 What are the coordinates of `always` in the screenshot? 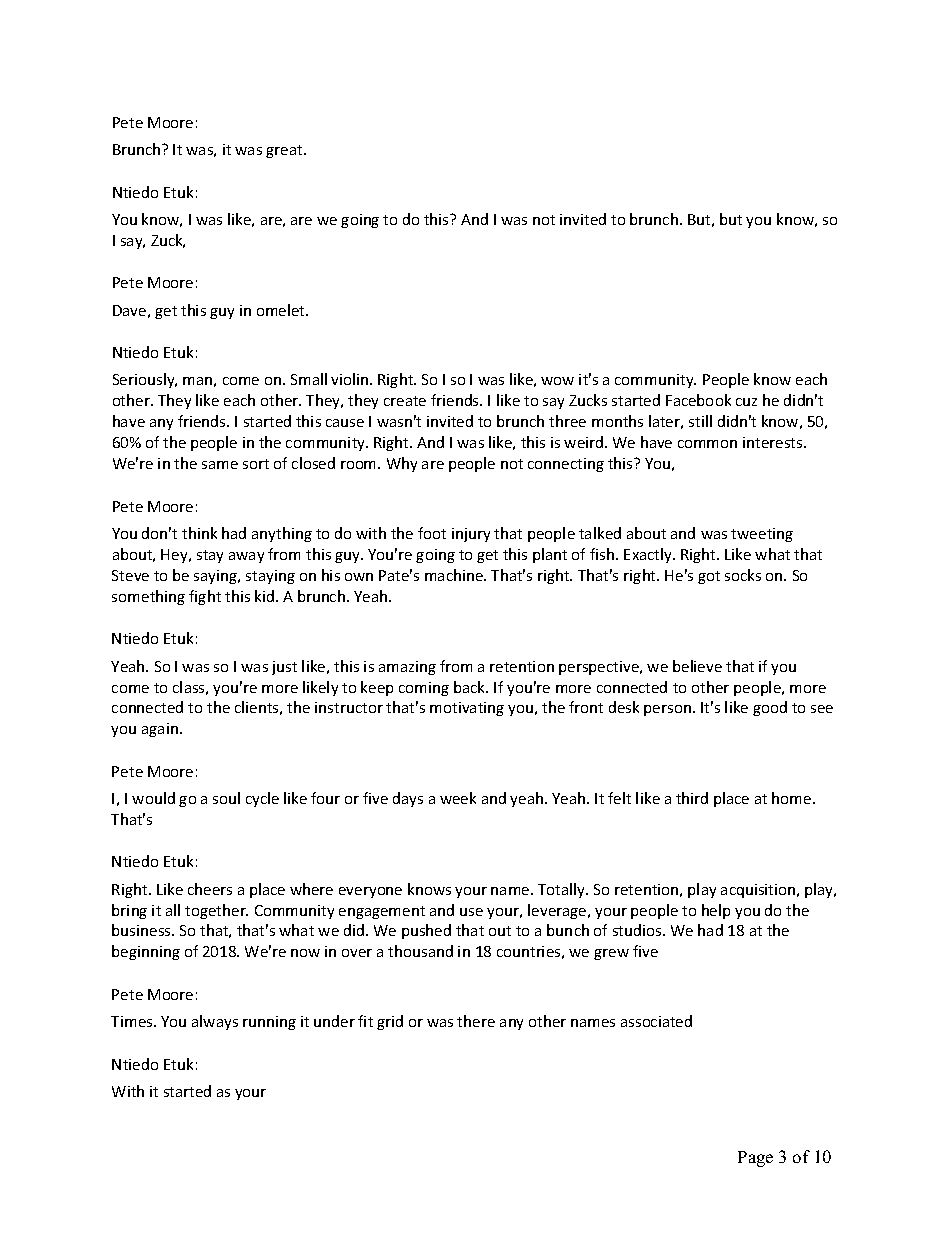 It's located at (215, 1022).
